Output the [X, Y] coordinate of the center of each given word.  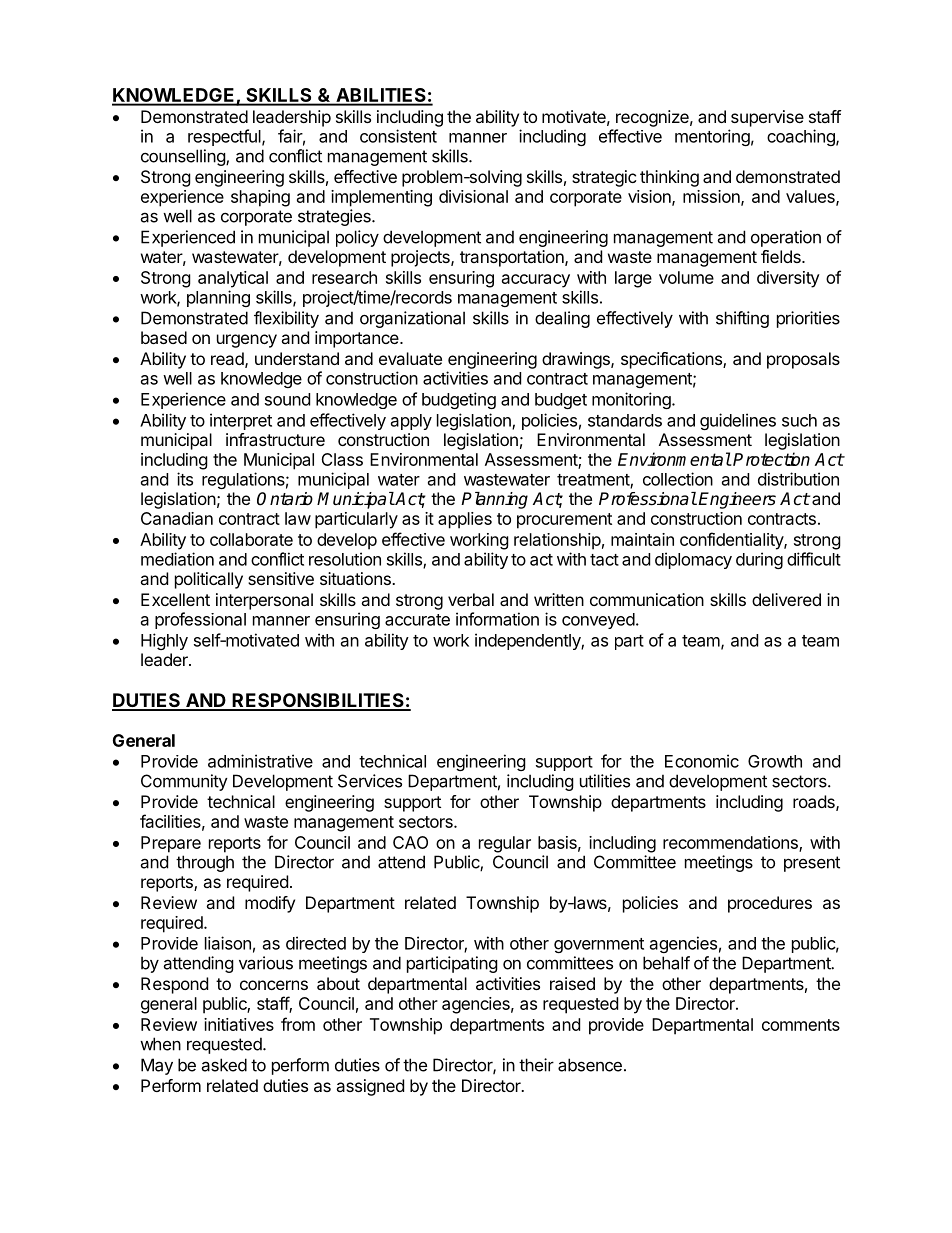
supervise [767, 118]
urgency [247, 341]
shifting [742, 319]
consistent [398, 136]
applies [465, 520]
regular [505, 844]
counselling [184, 157]
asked [224, 1065]
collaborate [251, 539]
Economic [702, 761]
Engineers [737, 500]
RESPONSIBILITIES [318, 701]
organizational [412, 319]
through [205, 863]
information [497, 619]
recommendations [731, 843]
